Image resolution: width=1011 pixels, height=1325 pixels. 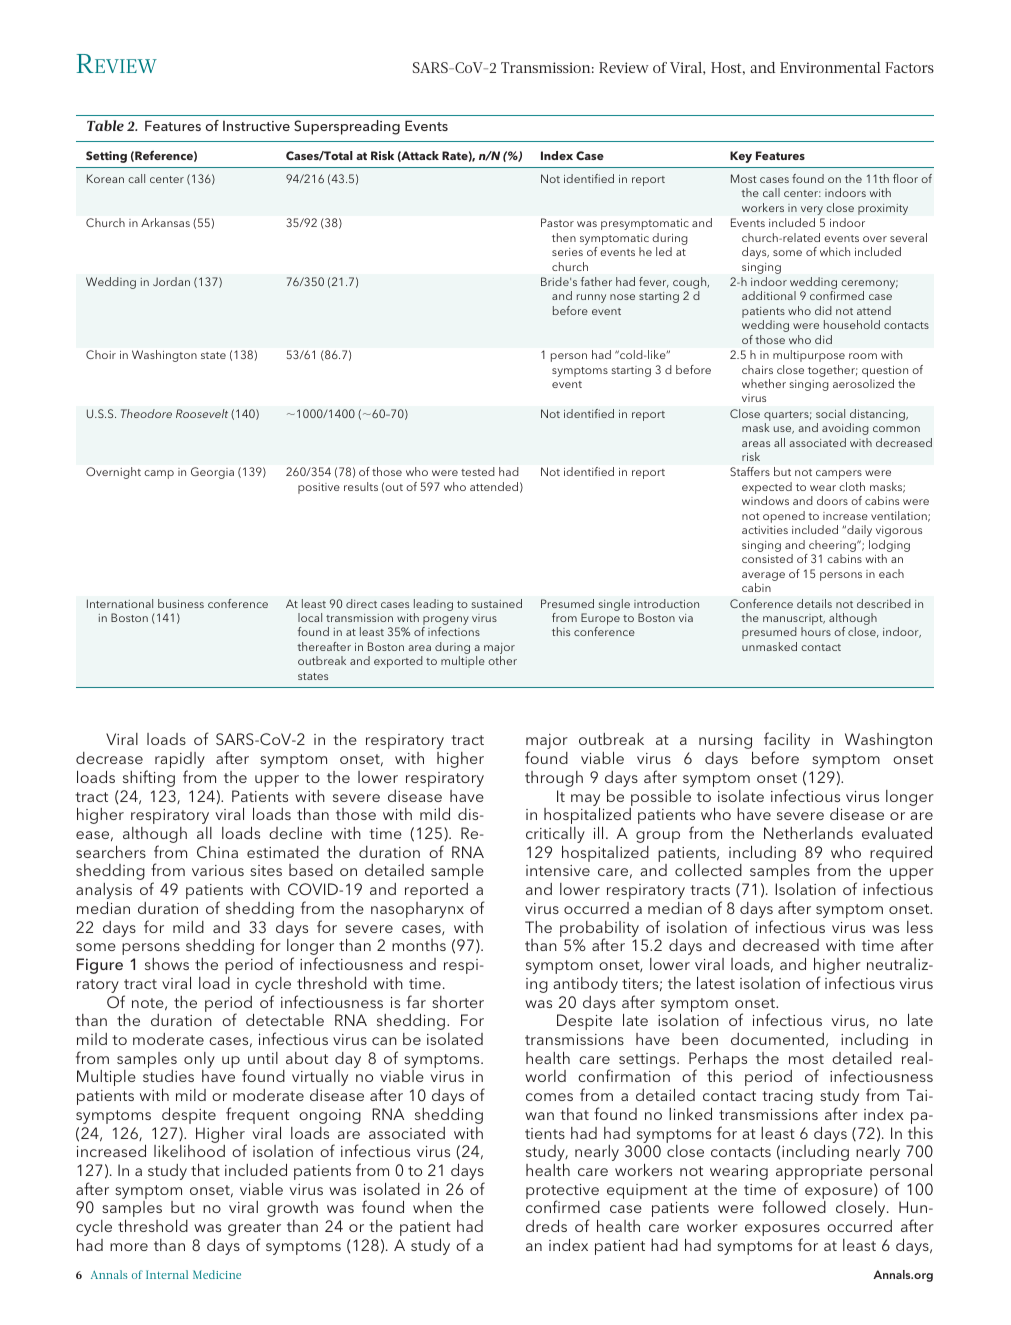 I want to click on business, so click(x=181, y=603).
